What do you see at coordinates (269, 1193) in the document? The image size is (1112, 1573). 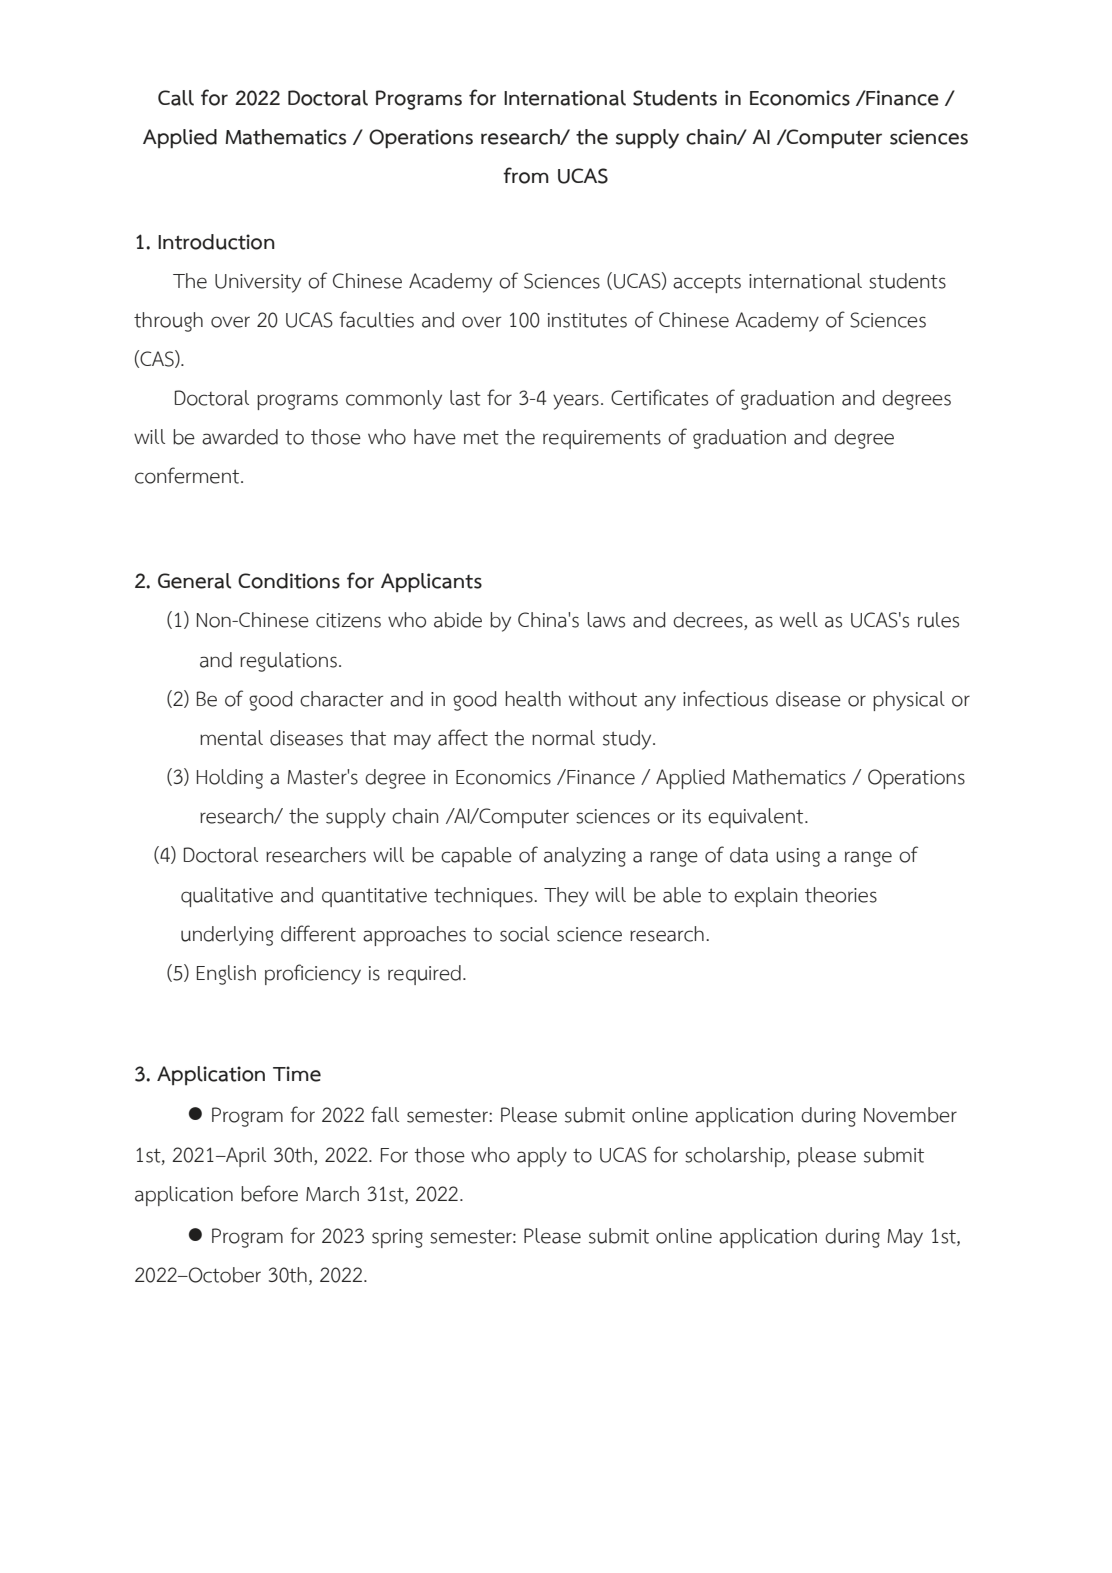 I see `before` at bounding box center [269, 1193].
